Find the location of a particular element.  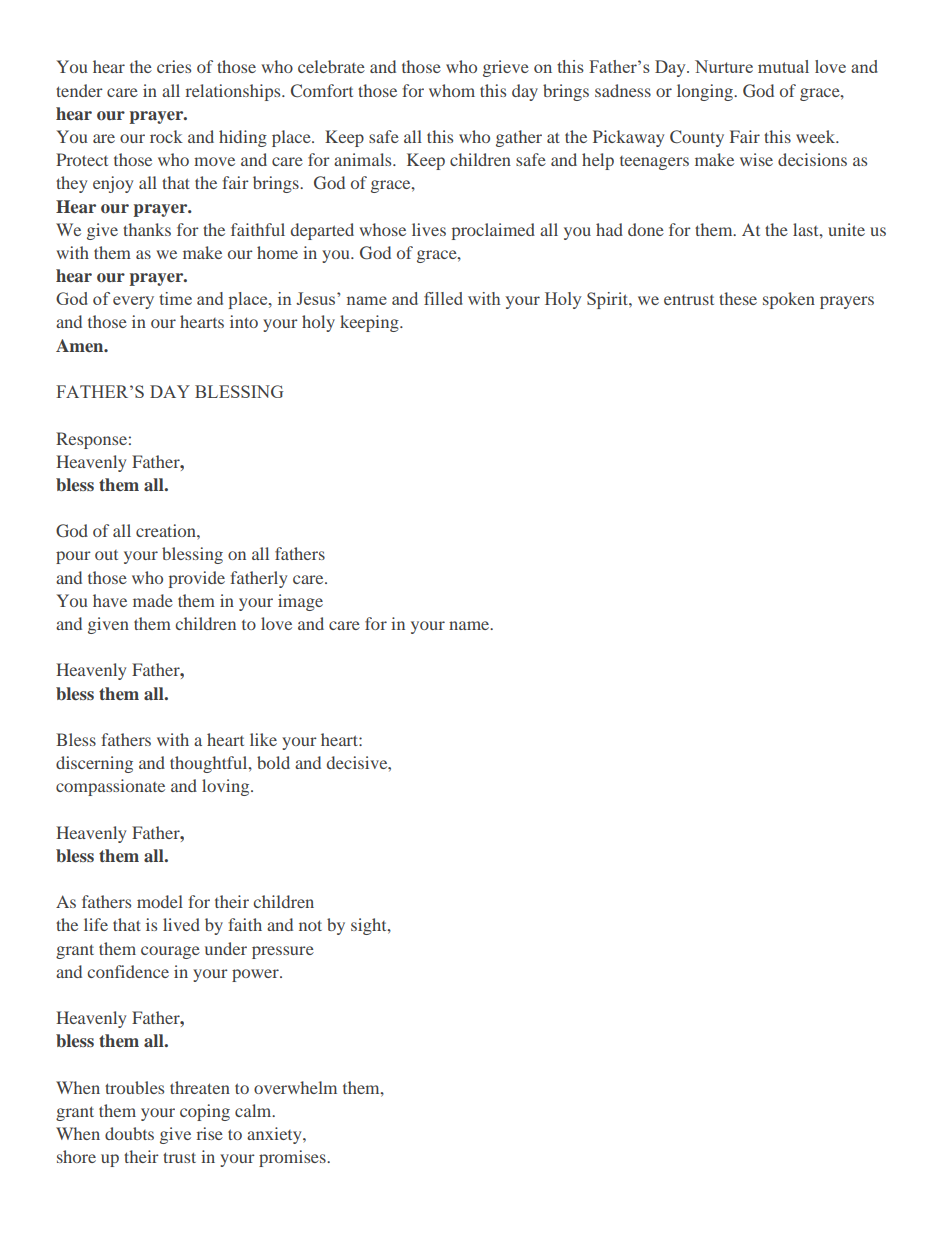

longing is located at coordinates (706, 92).
